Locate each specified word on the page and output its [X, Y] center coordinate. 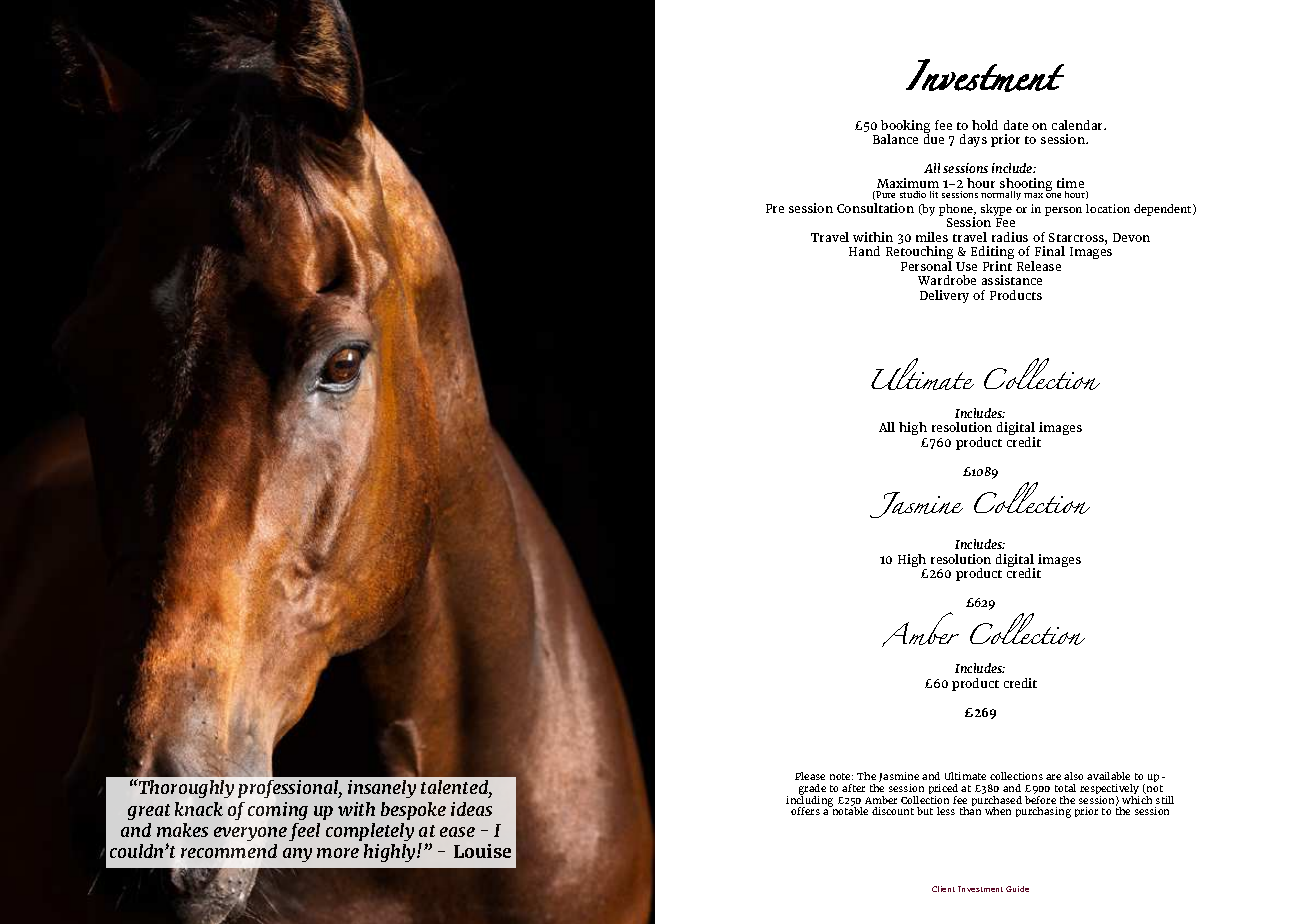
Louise [482, 851]
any [297, 855]
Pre [775, 208]
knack [199, 809]
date [1016, 125]
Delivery [944, 296]
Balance [895, 139]
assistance [1012, 280]
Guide [1017, 889]
